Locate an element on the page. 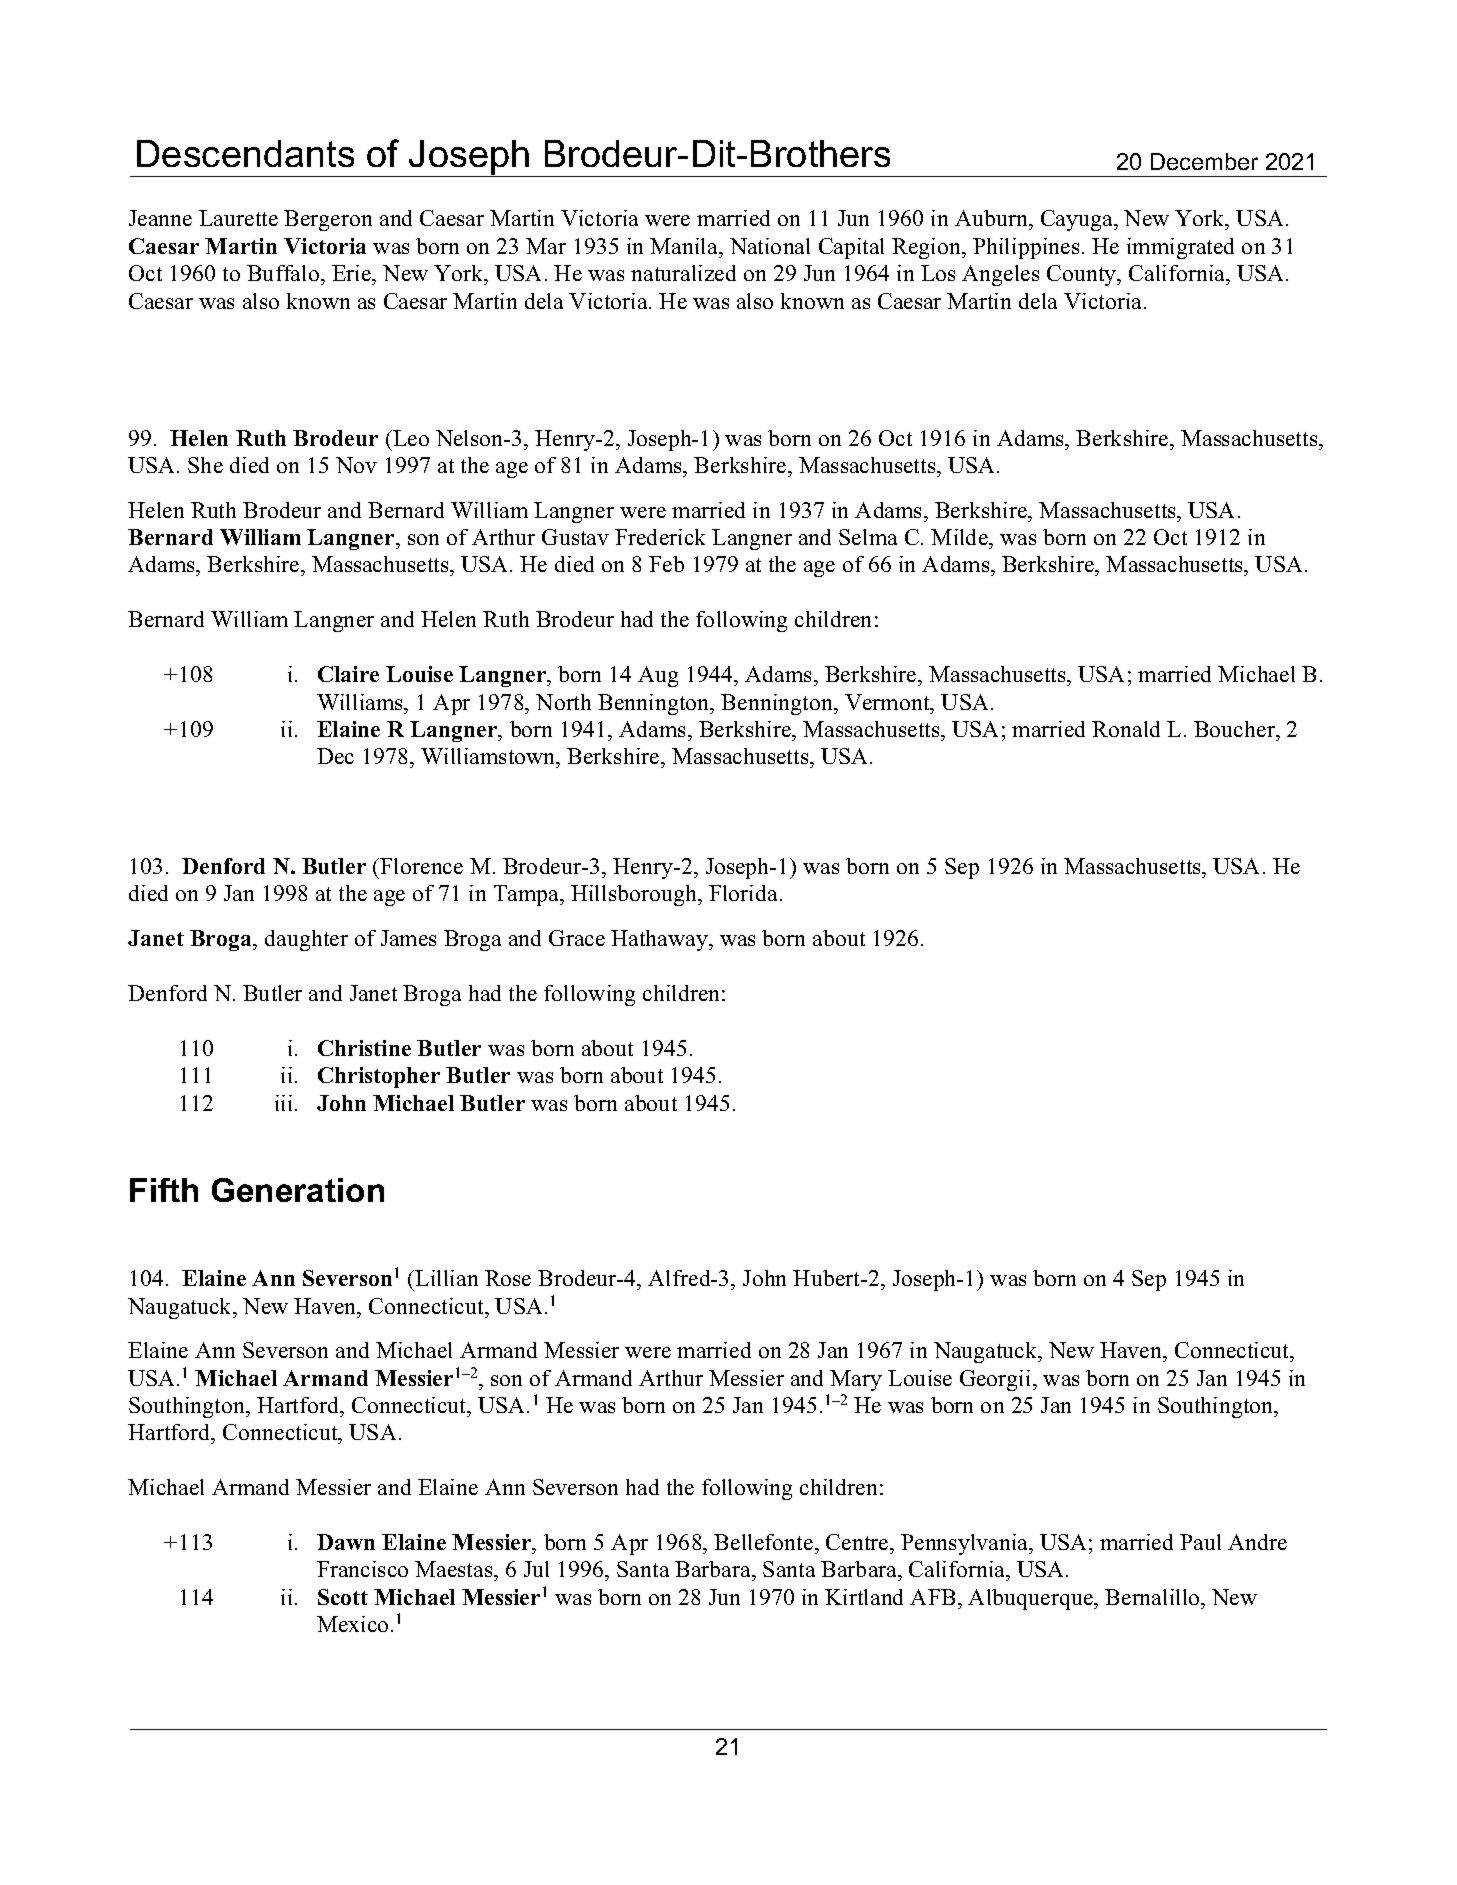 The image size is (1457, 1885). Bergeron is located at coordinates (328, 220).
